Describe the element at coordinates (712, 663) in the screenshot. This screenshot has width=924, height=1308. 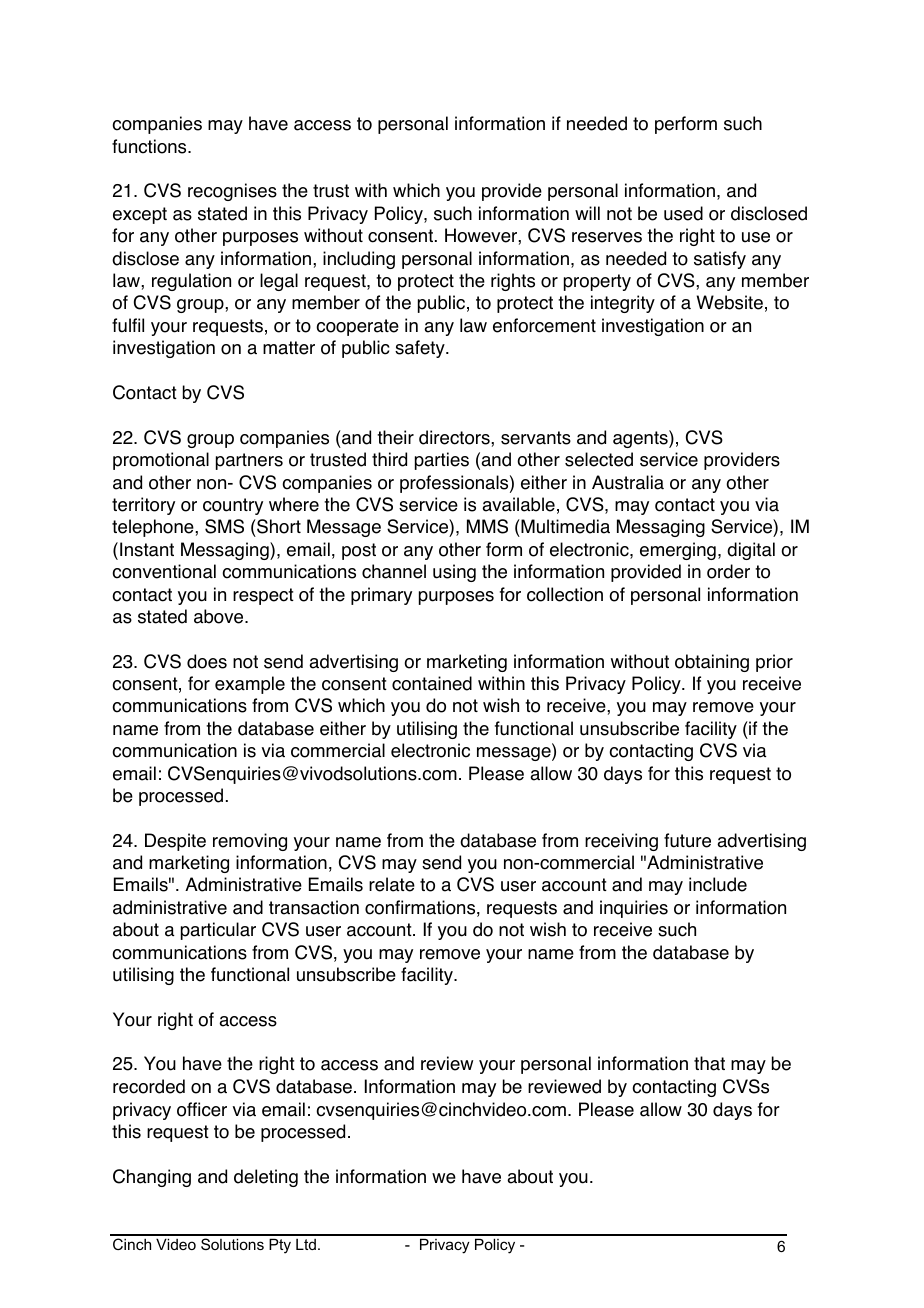
I see `obtaining` at that location.
